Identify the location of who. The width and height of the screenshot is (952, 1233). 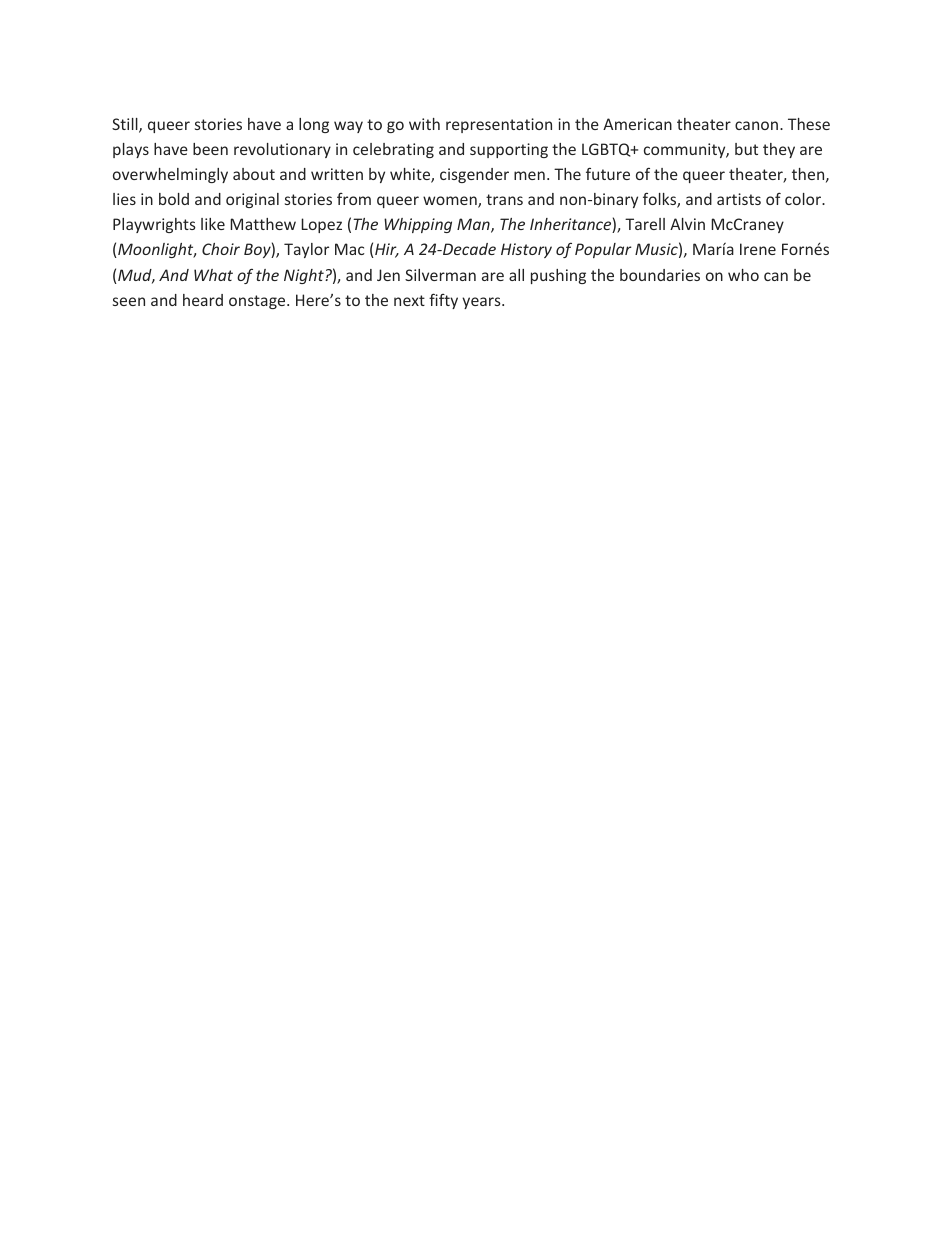
(743, 275).
